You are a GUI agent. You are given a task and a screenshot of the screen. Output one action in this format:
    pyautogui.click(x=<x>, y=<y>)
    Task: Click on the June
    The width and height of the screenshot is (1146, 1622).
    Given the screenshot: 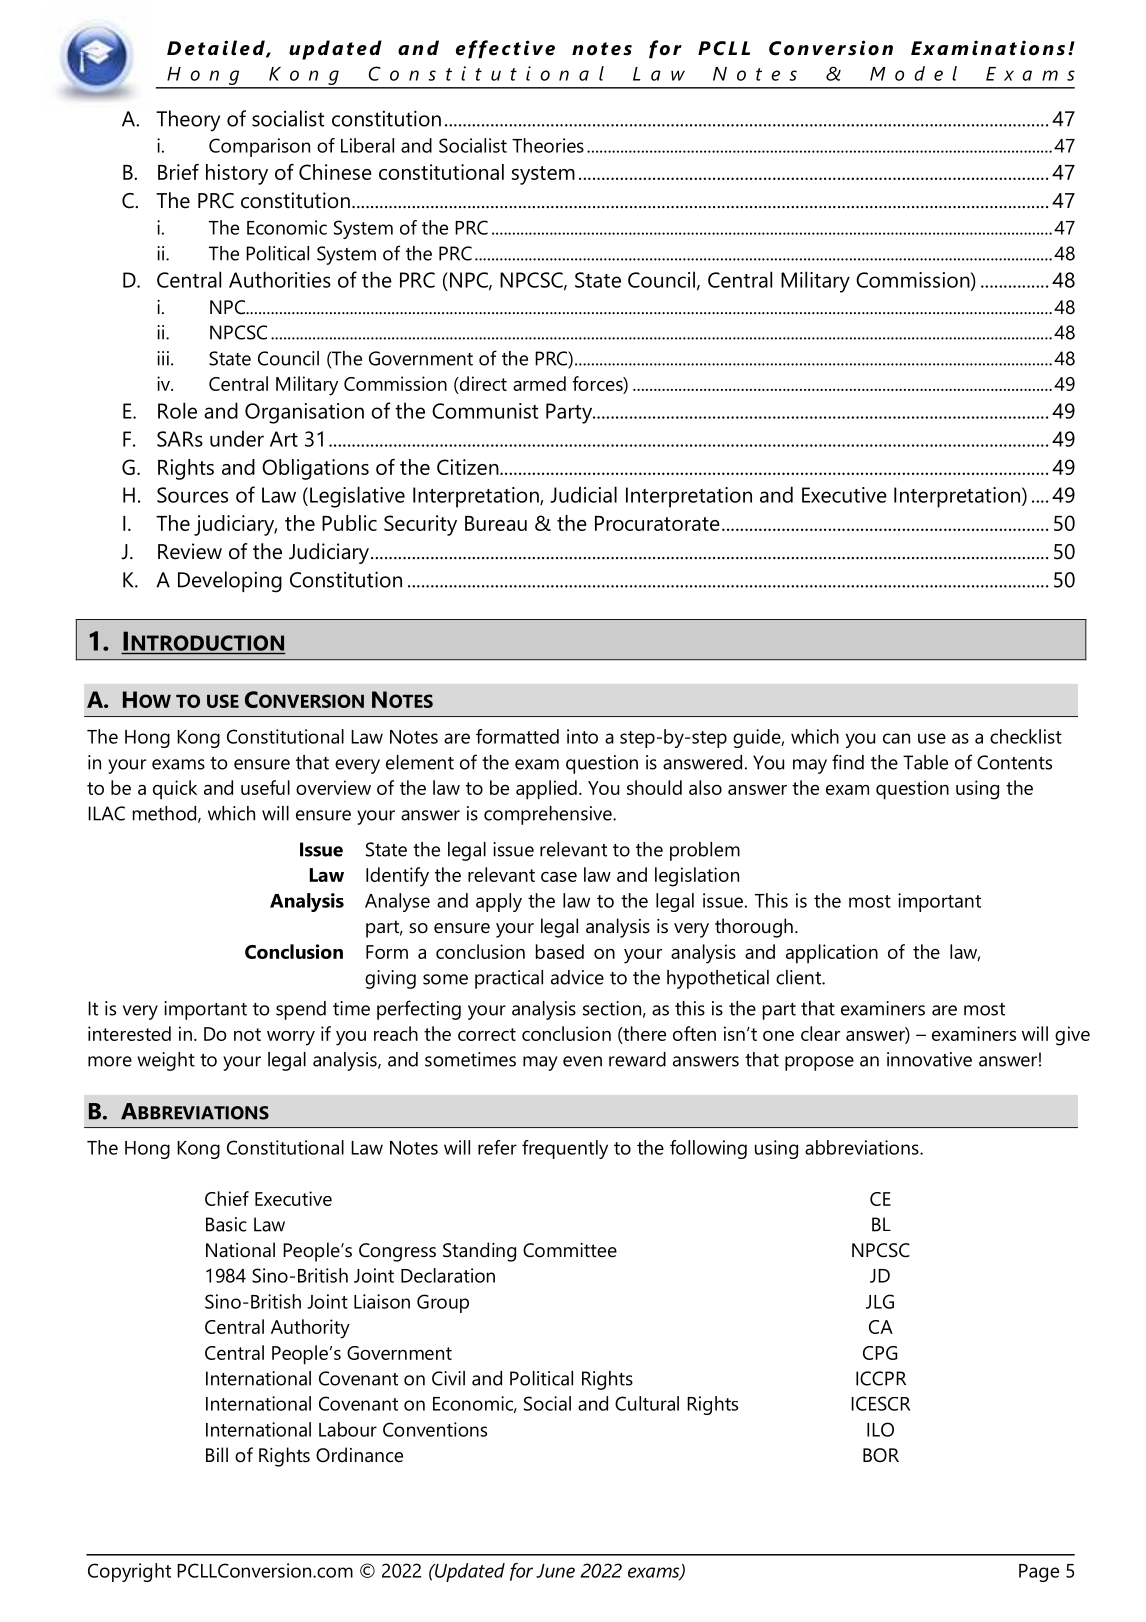 What is the action you would take?
    pyautogui.click(x=555, y=1571)
